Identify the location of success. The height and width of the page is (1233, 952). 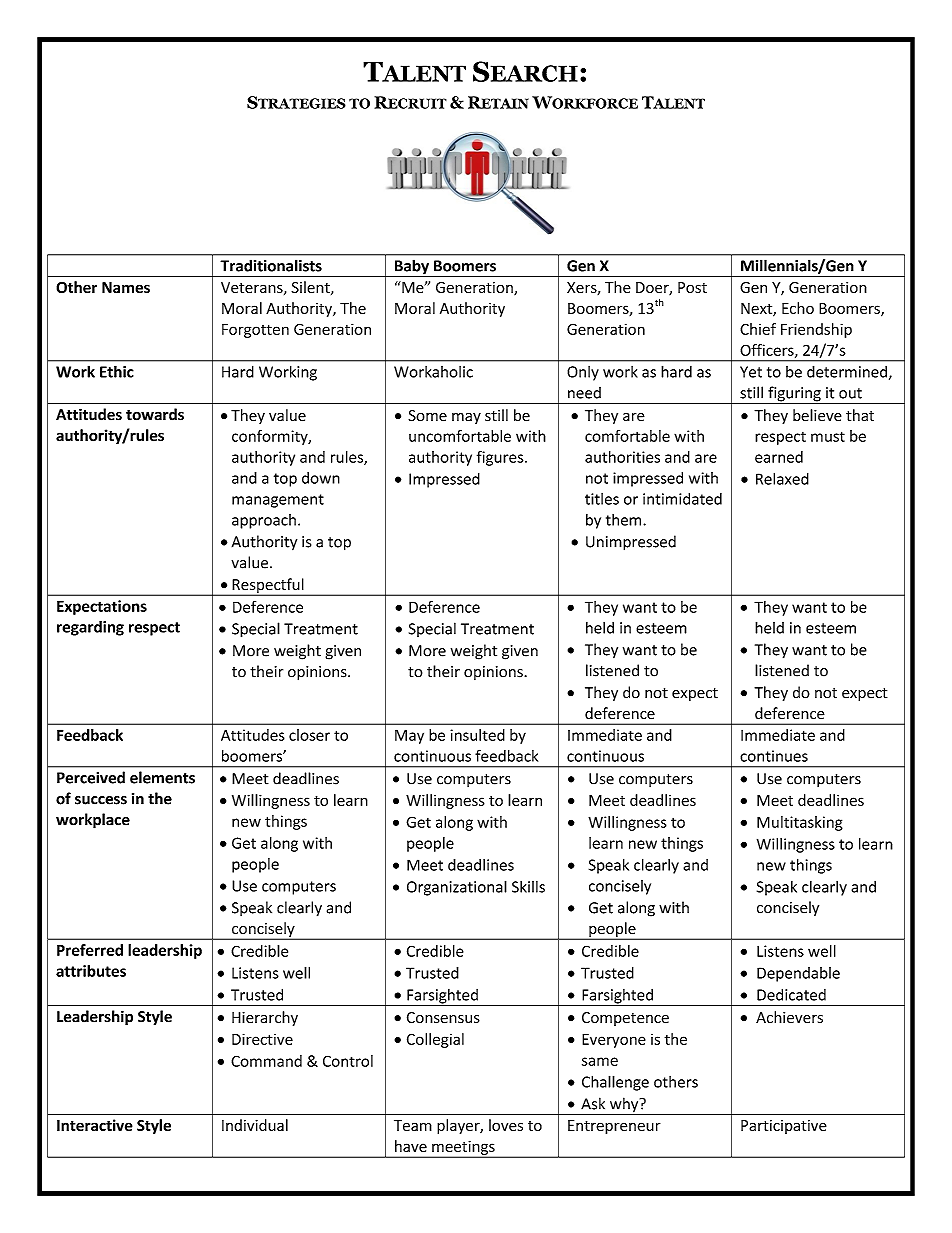
(101, 800).
